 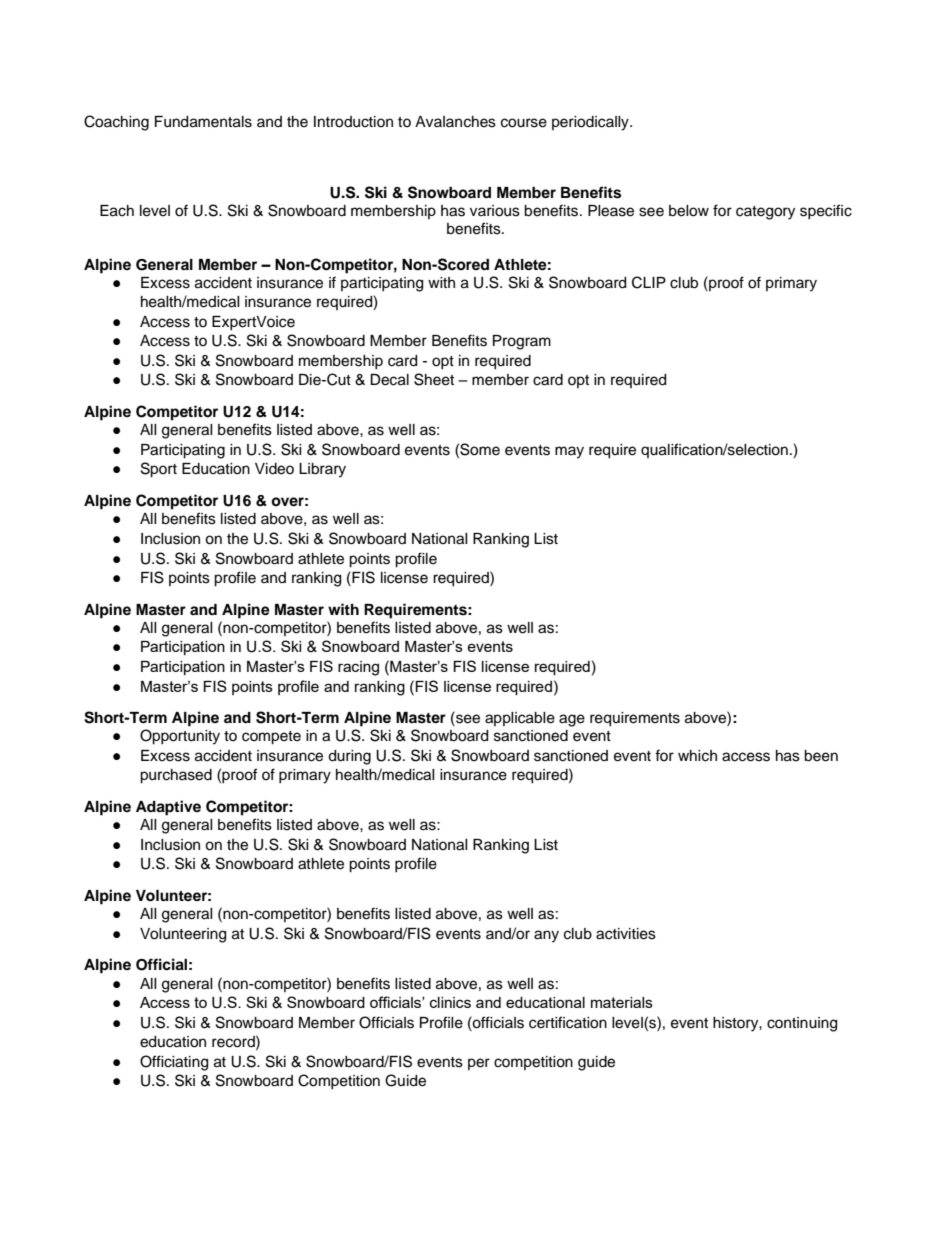 I want to click on which, so click(x=697, y=756).
